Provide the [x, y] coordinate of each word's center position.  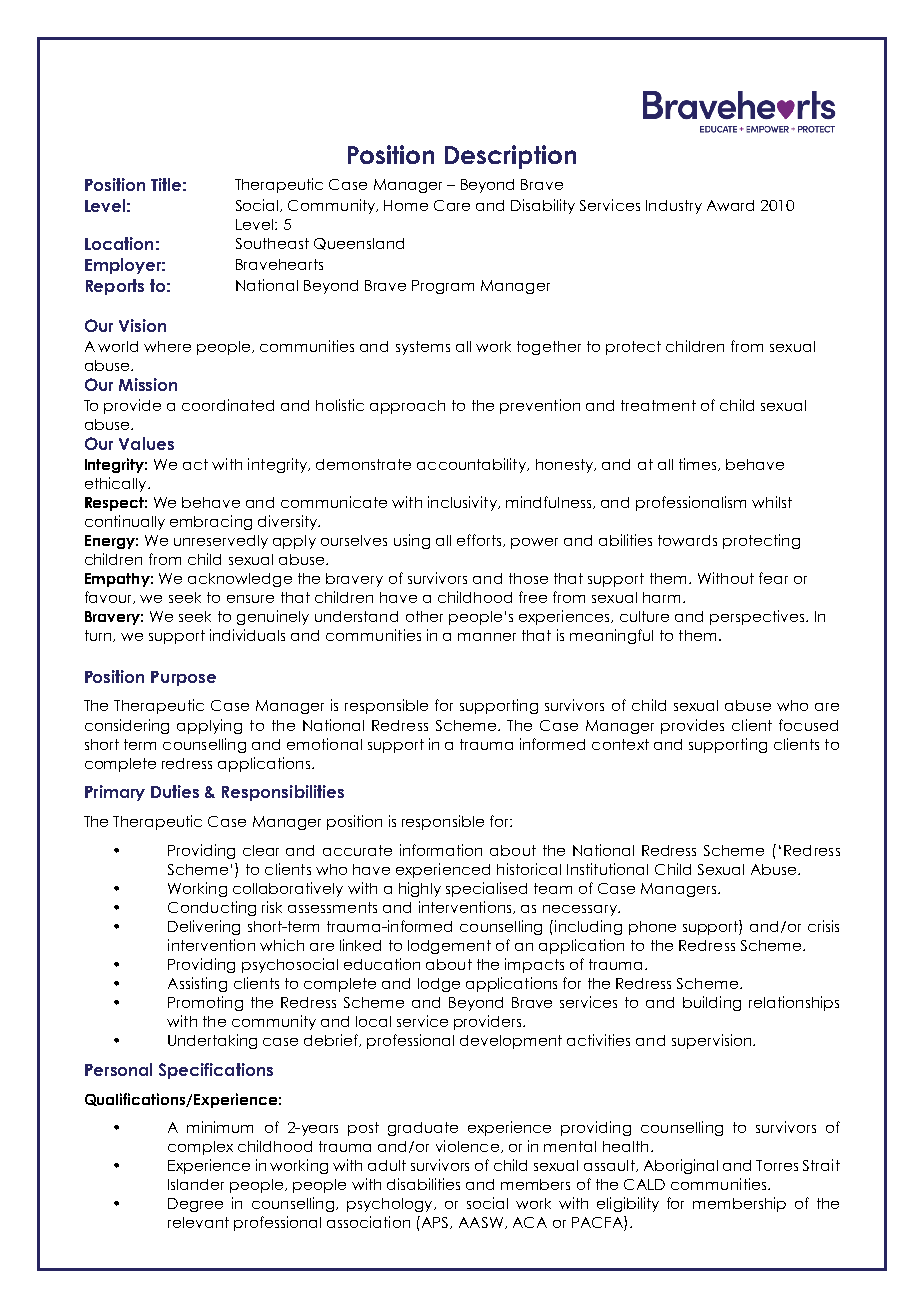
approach [407, 407]
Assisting [197, 984]
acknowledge [240, 580]
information [441, 850]
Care [452, 205]
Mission [148, 384]
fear [773, 578]
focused [808, 725]
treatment [658, 405]
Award [730, 205]
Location [119, 243]
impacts [534, 965]
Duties [175, 791]
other [424, 616]
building [712, 1003]
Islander [196, 1184]
